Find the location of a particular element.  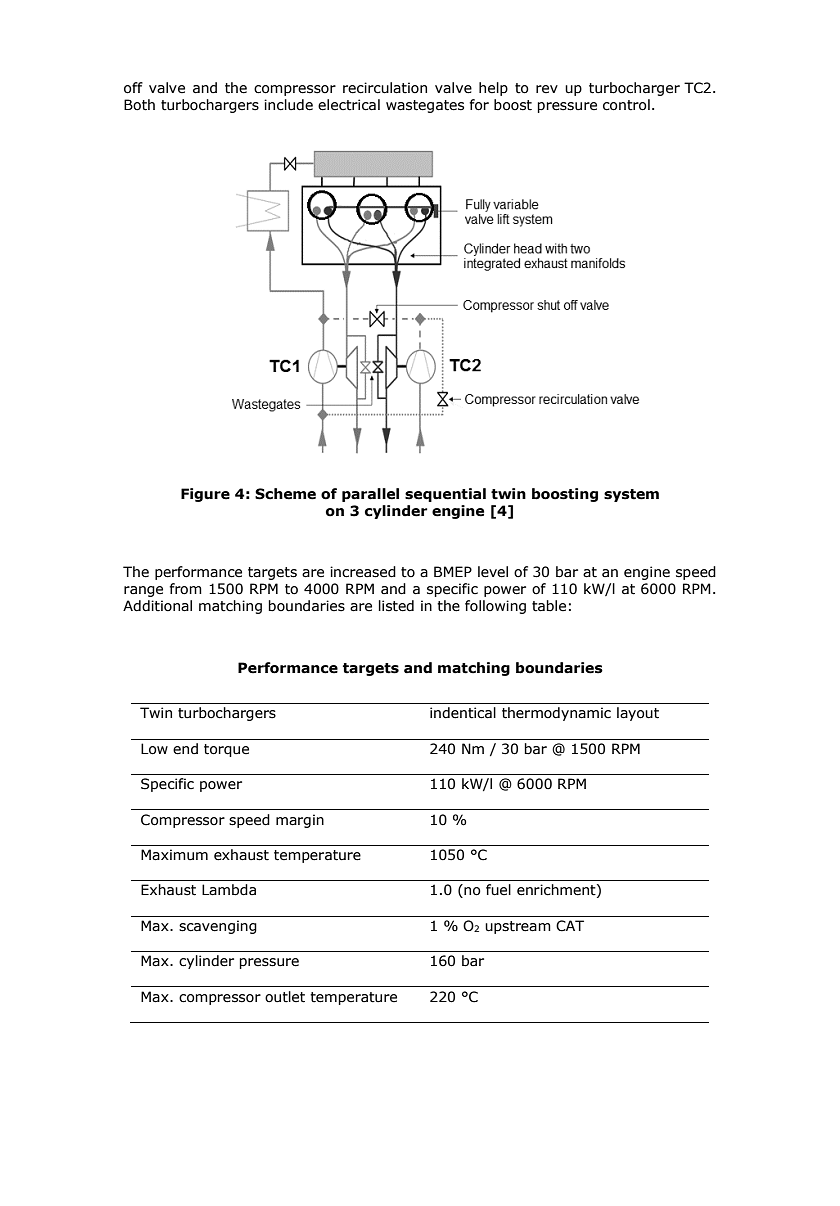

Figure is located at coordinates (205, 495).
